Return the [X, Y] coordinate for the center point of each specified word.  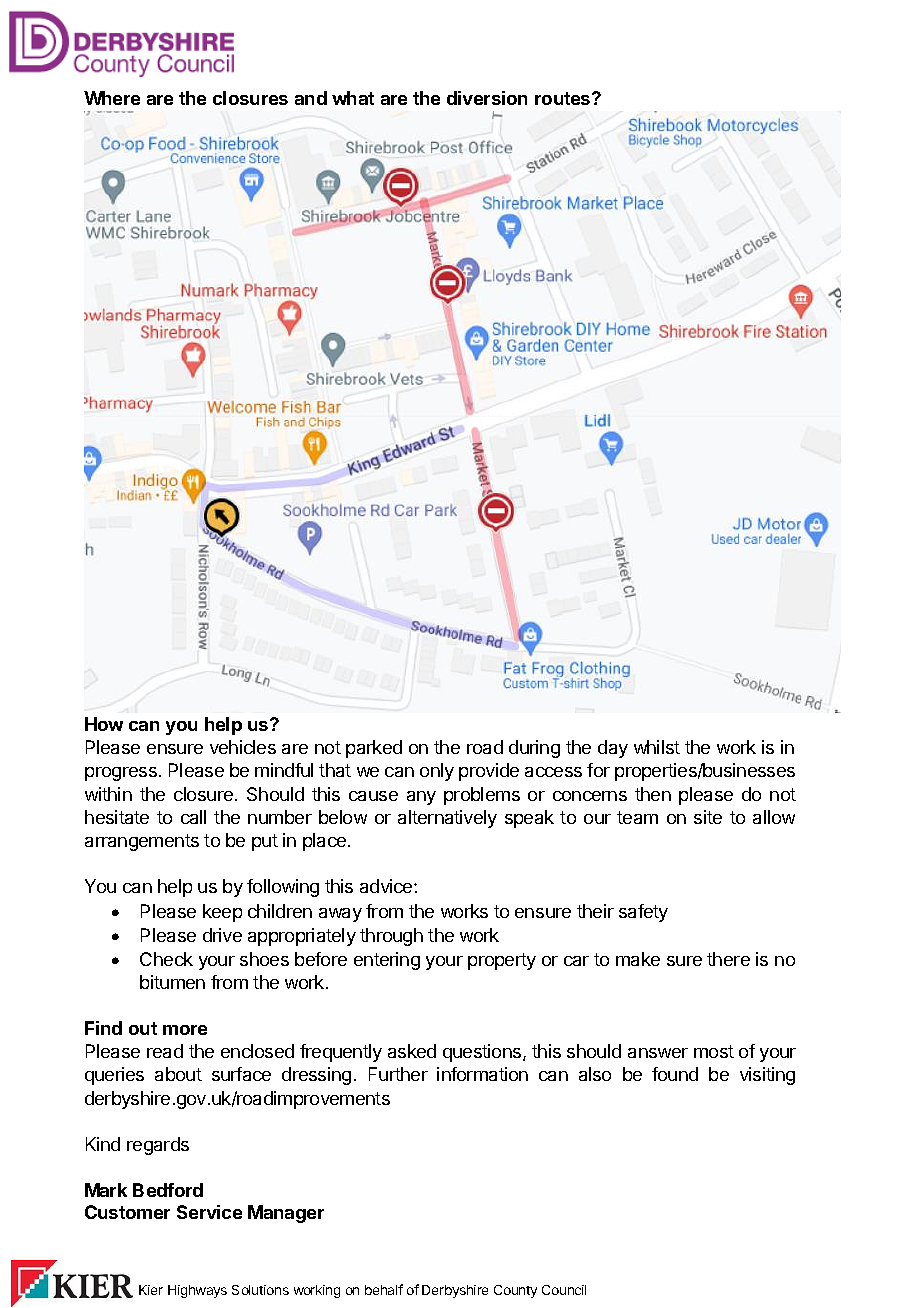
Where [112, 98]
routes [564, 98]
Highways [197, 1291]
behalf [384, 1289]
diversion [487, 98]
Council [564, 1290]
